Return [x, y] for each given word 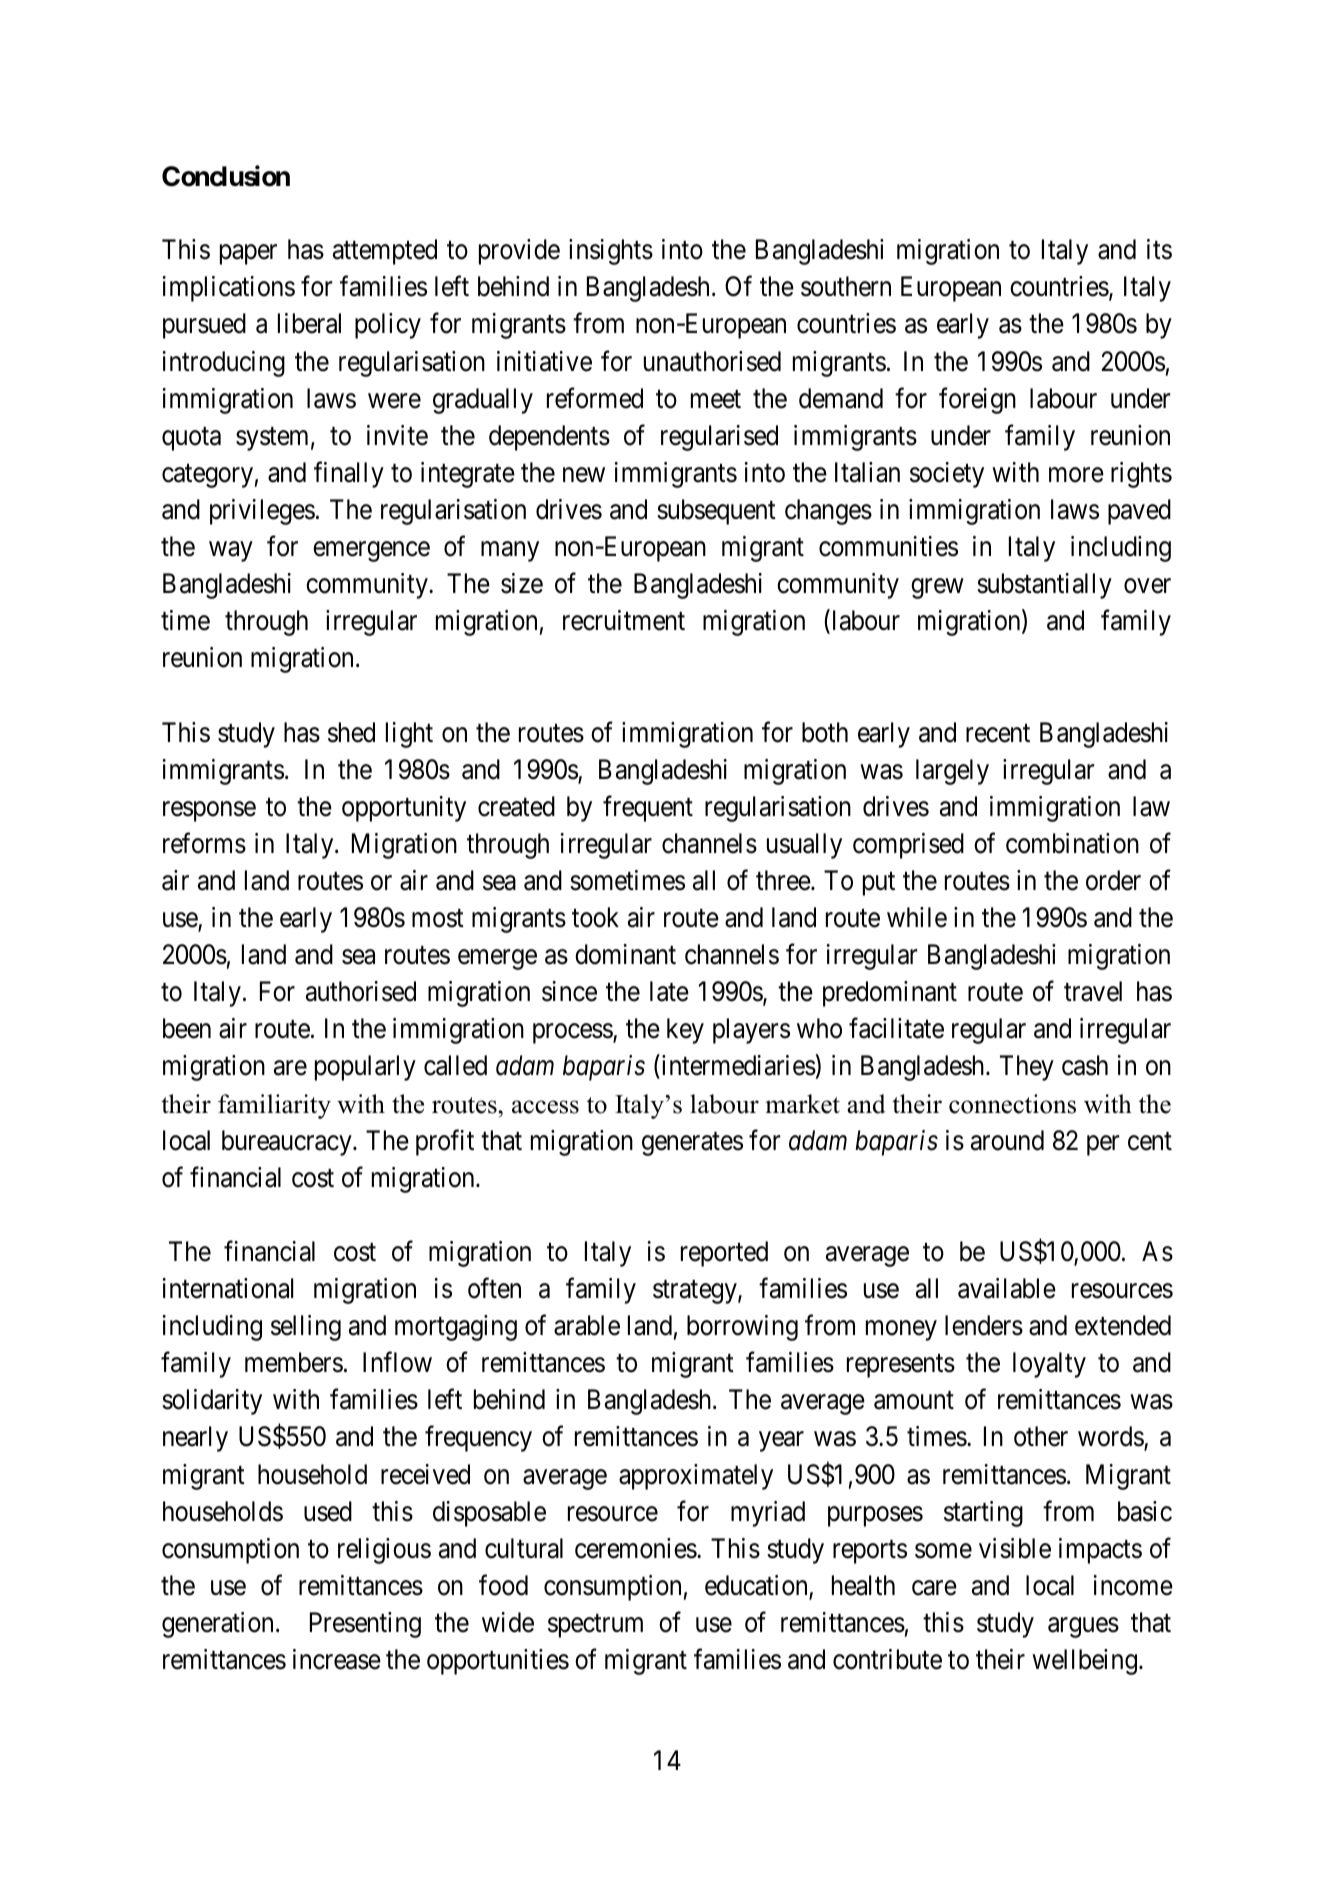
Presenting [365, 1625]
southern [846, 286]
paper [248, 255]
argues [1083, 1628]
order [1113, 880]
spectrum [595, 1626]
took [595, 917]
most [438, 919]
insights [611, 252]
